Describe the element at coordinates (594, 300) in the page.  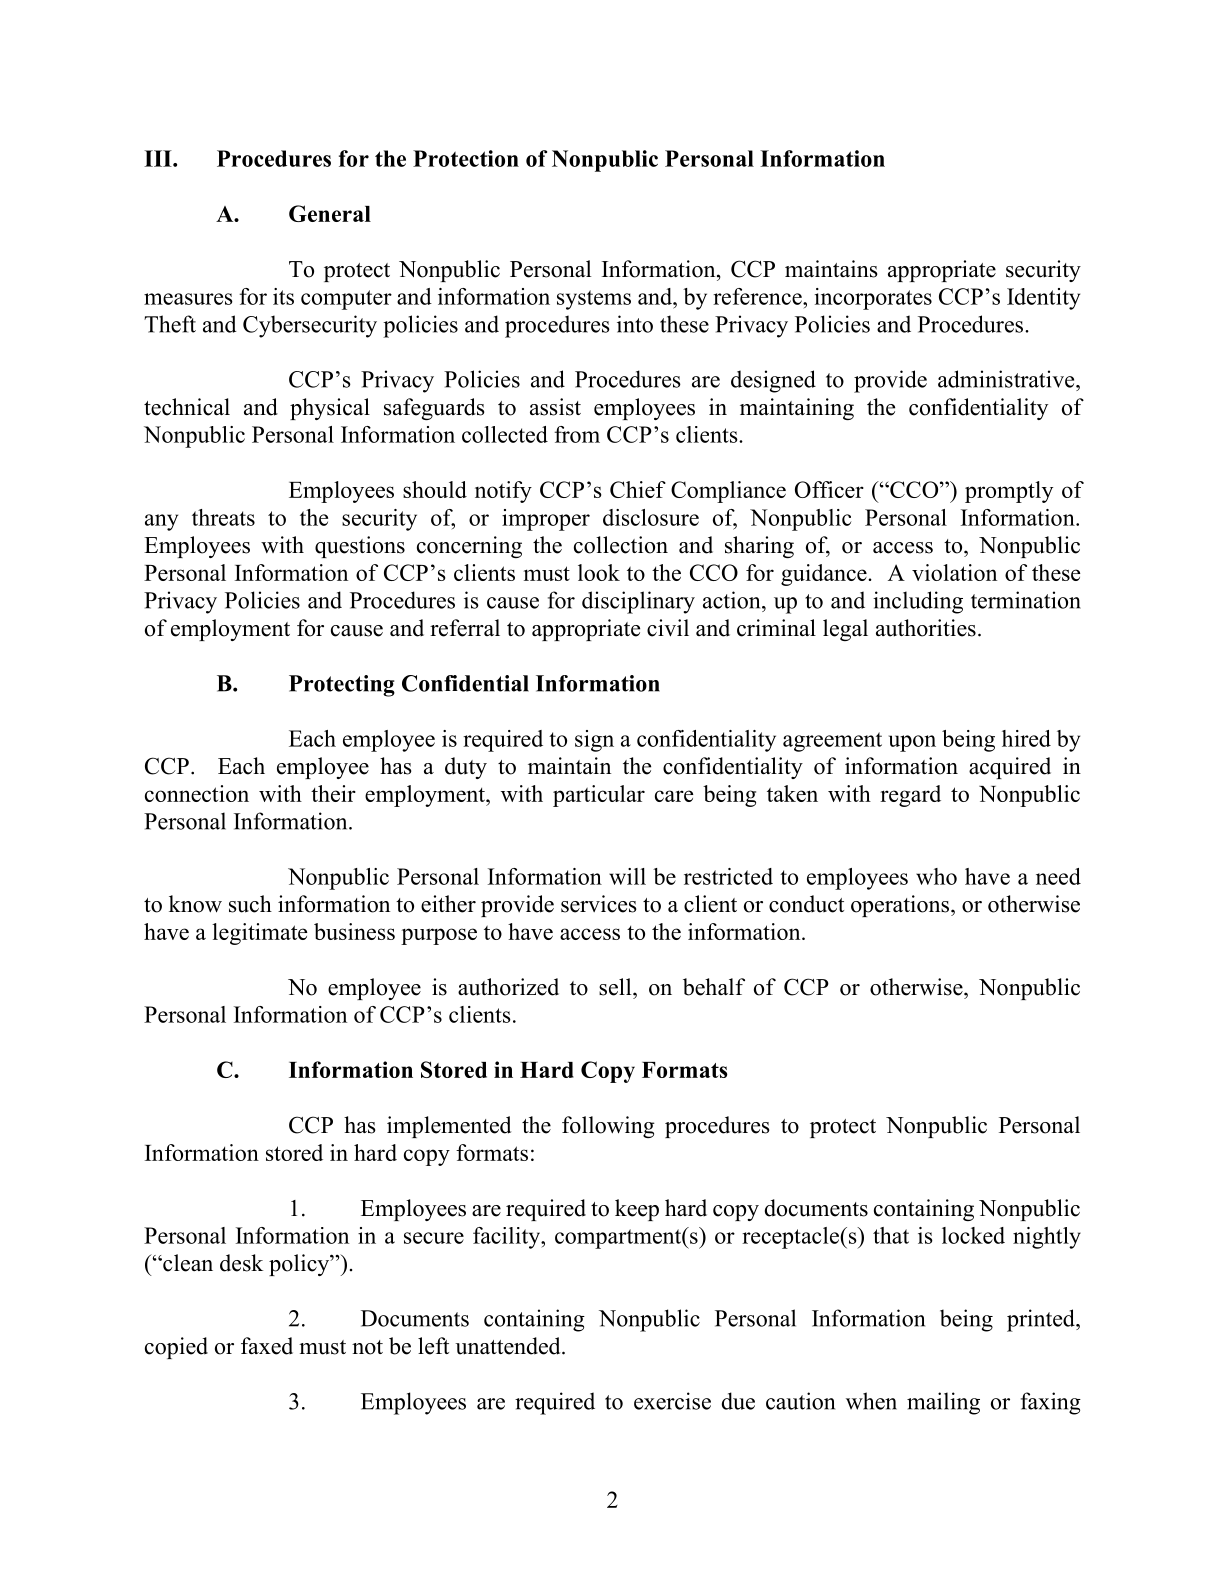
I see `systems` at that location.
